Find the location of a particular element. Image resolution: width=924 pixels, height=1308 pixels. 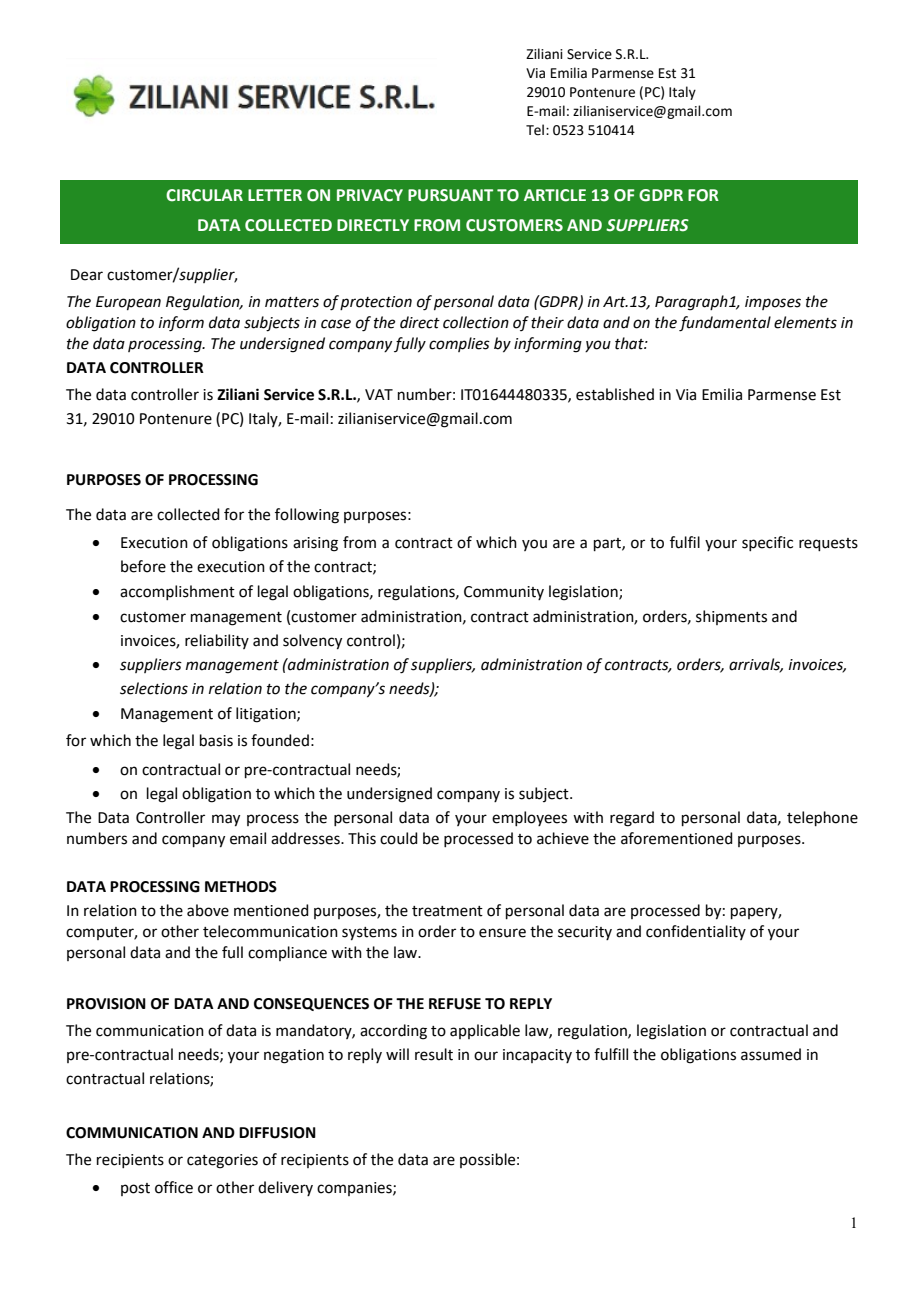

specific is located at coordinates (767, 543).
